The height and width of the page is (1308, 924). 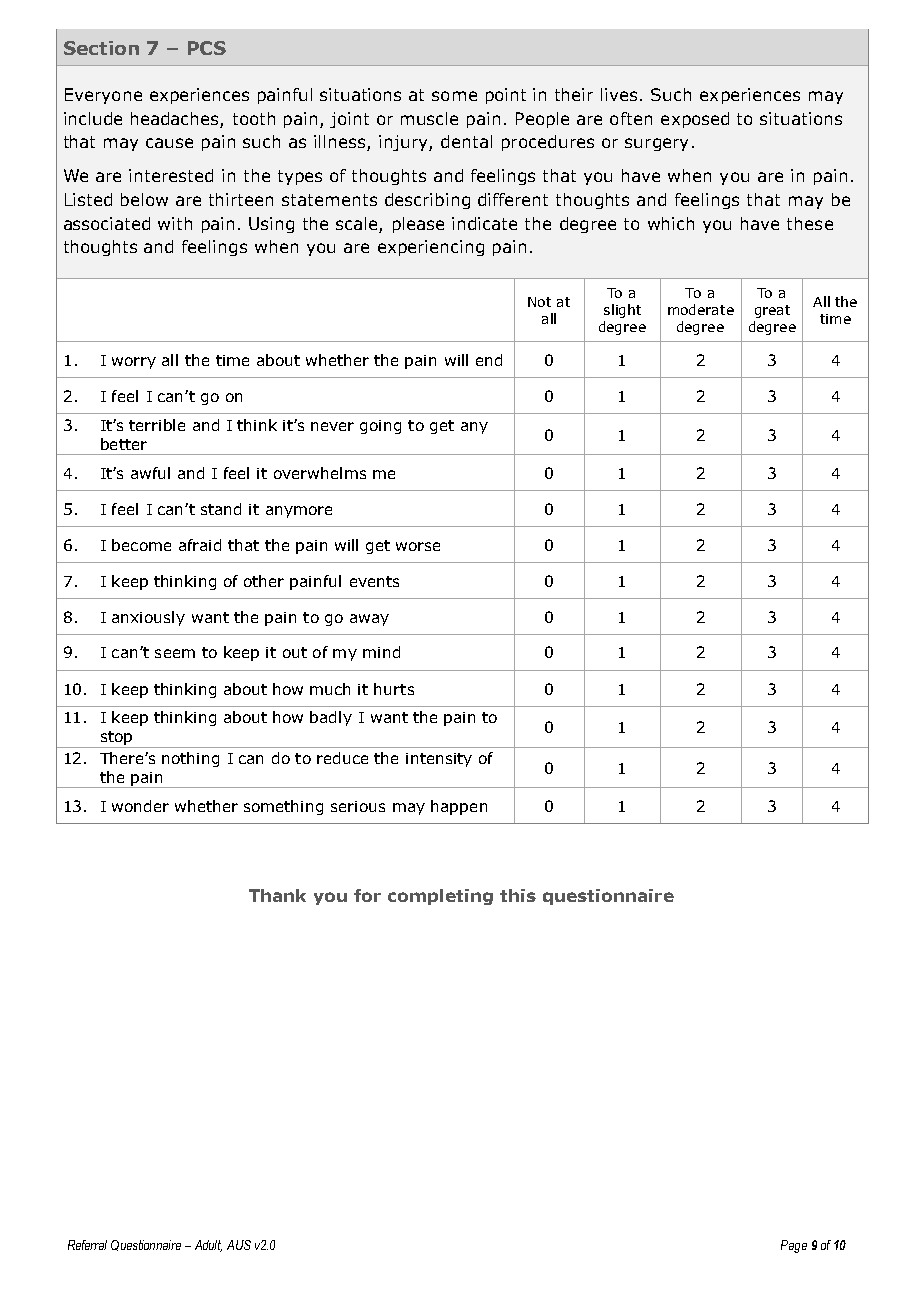 I want to click on this, so click(x=518, y=895).
